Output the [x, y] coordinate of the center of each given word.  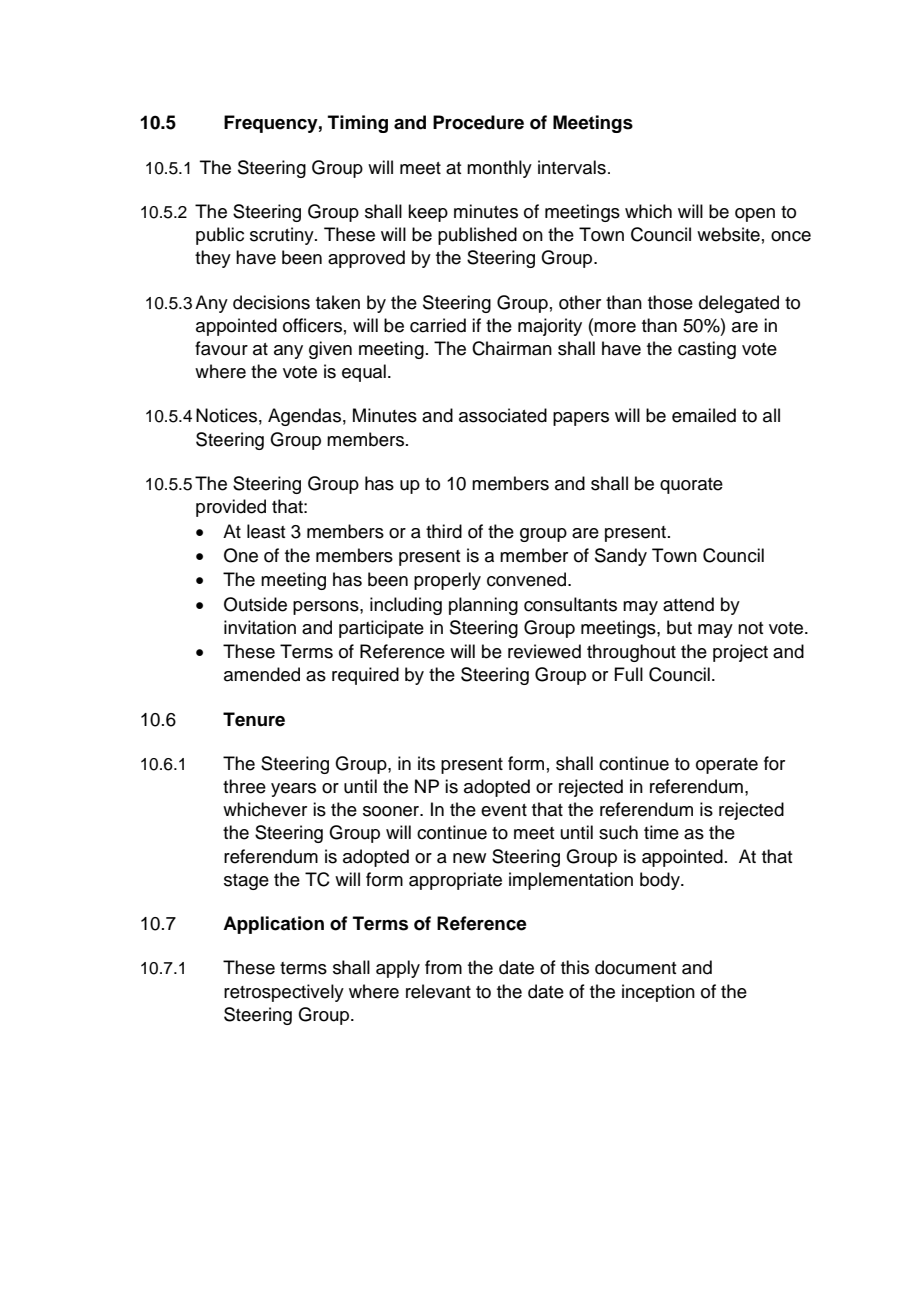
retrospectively [284, 993]
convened [528, 579]
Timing [358, 124]
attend [688, 604]
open [755, 215]
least [266, 531]
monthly [499, 169]
